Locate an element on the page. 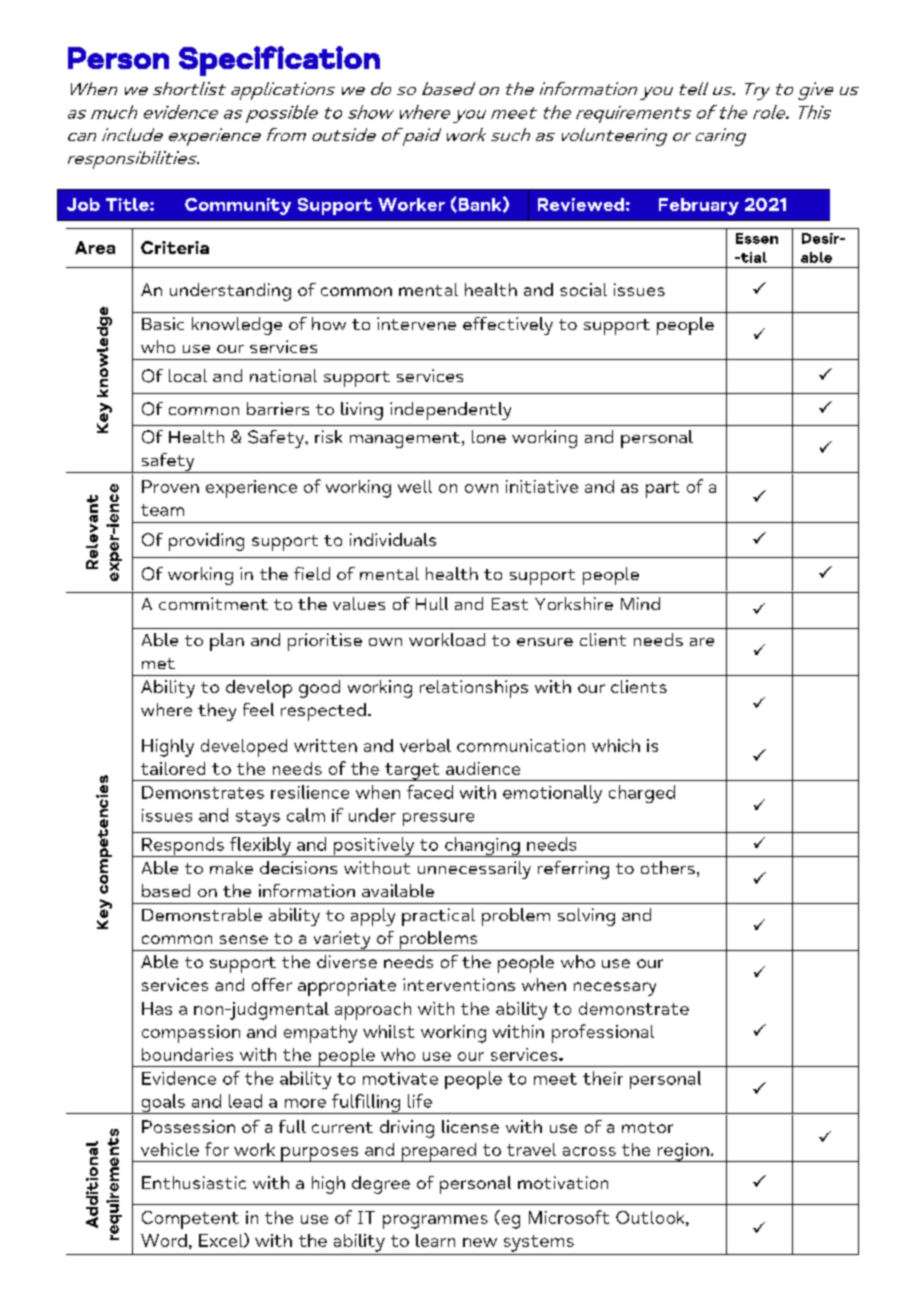 This document has width=924, height=1308. Competent is located at coordinates (190, 1220).
